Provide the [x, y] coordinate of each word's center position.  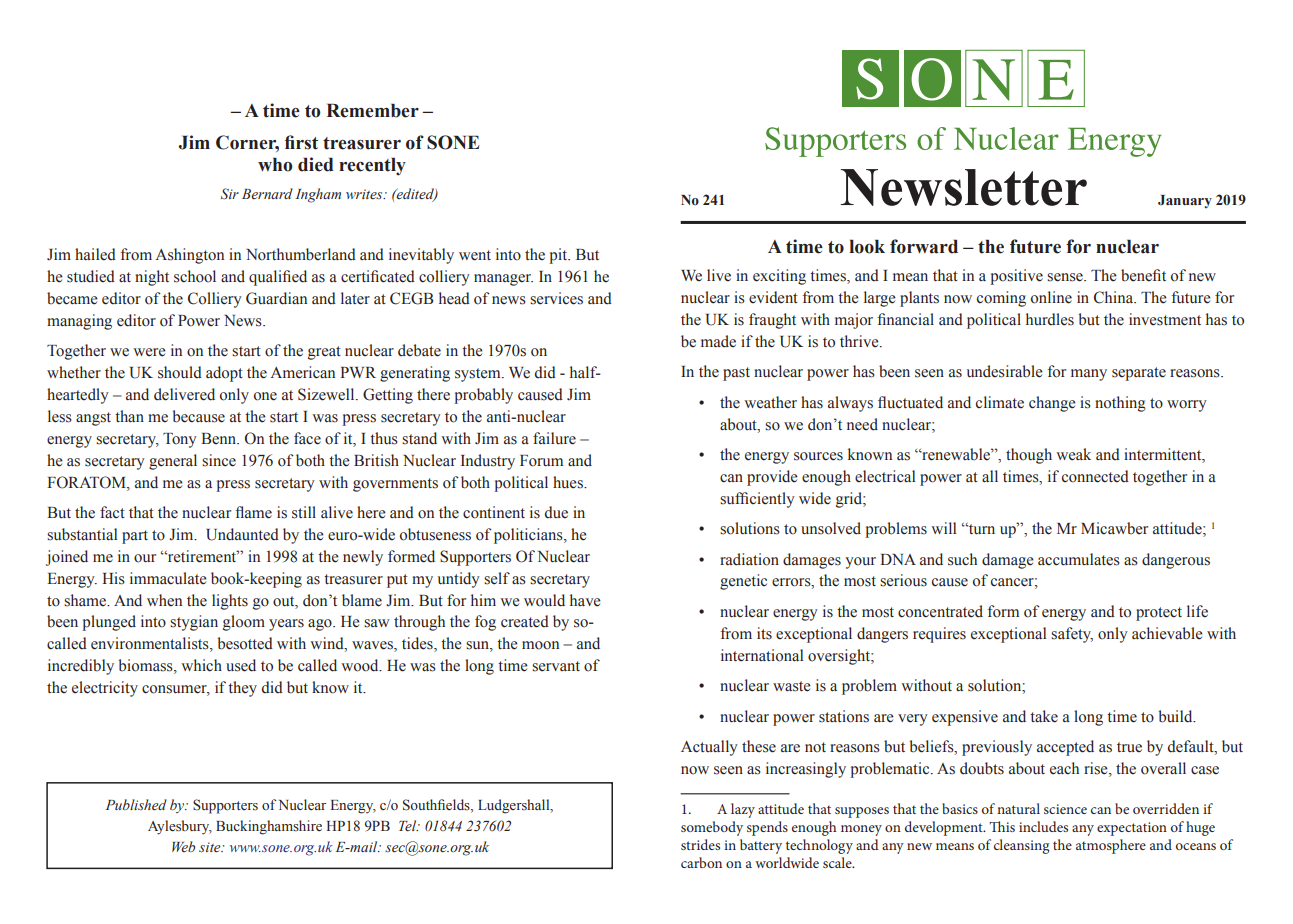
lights [230, 602]
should [180, 372]
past [736, 374]
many [1089, 375]
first [301, 142]
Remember [372, 110]
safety [1072, 635]
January [1185, 201]
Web [183, 846]
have [585, 600]
